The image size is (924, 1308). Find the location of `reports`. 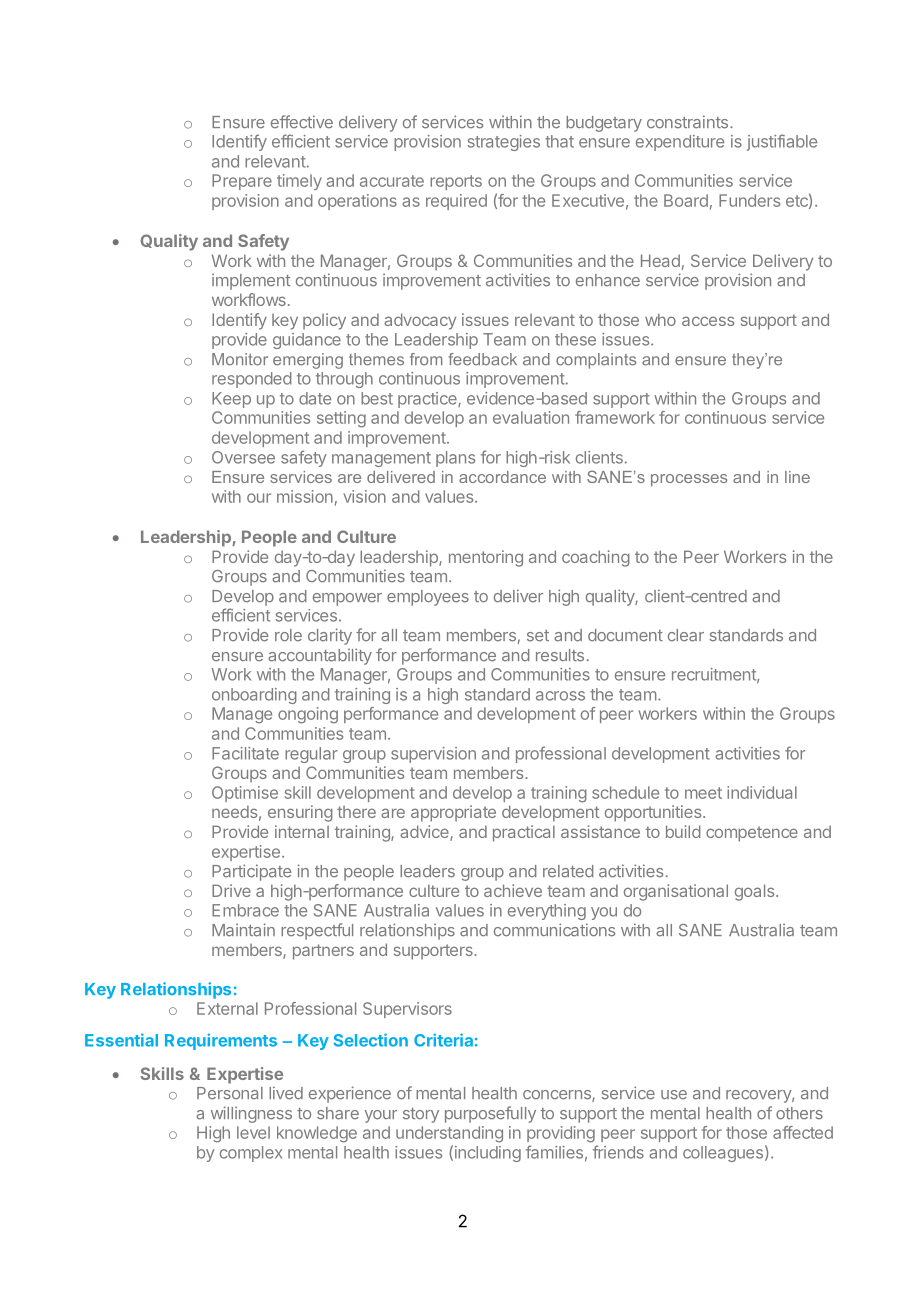

reports is located at coordinates (456, 182).
